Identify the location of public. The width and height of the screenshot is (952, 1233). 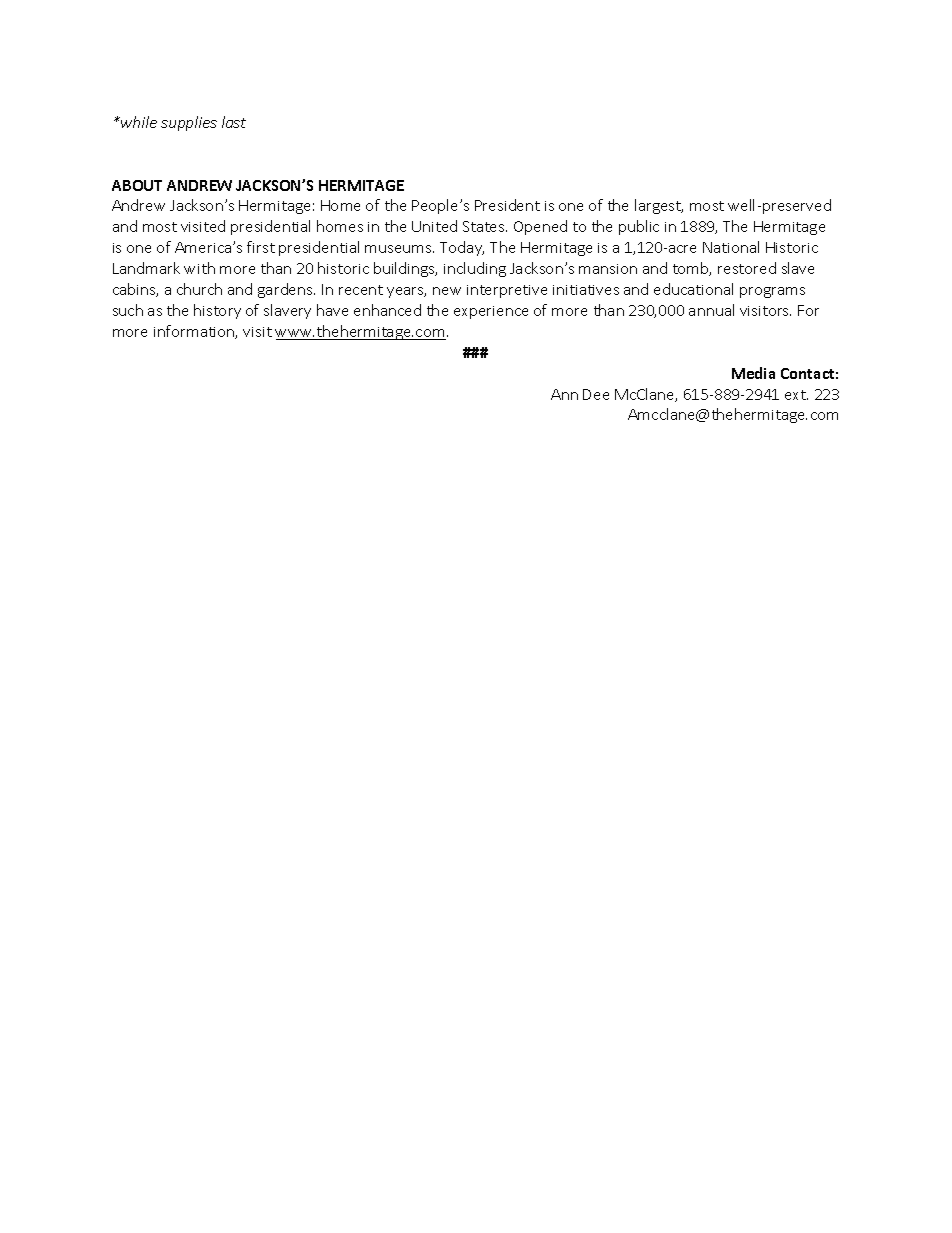
(639, 227).
